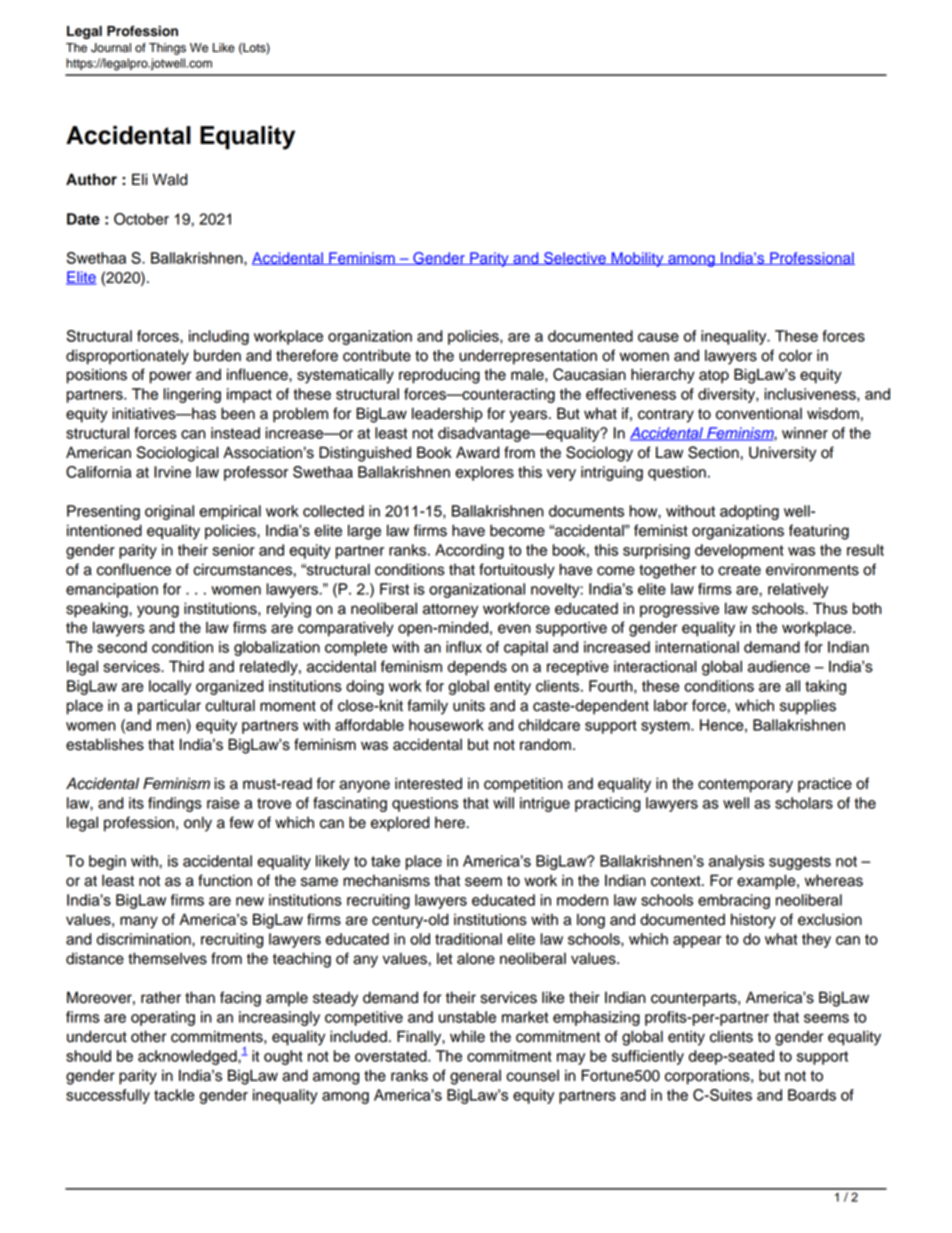  What do you see at coordinates (808, 707) in the page?
I see `supplies` at bounding box center [808, 707].
